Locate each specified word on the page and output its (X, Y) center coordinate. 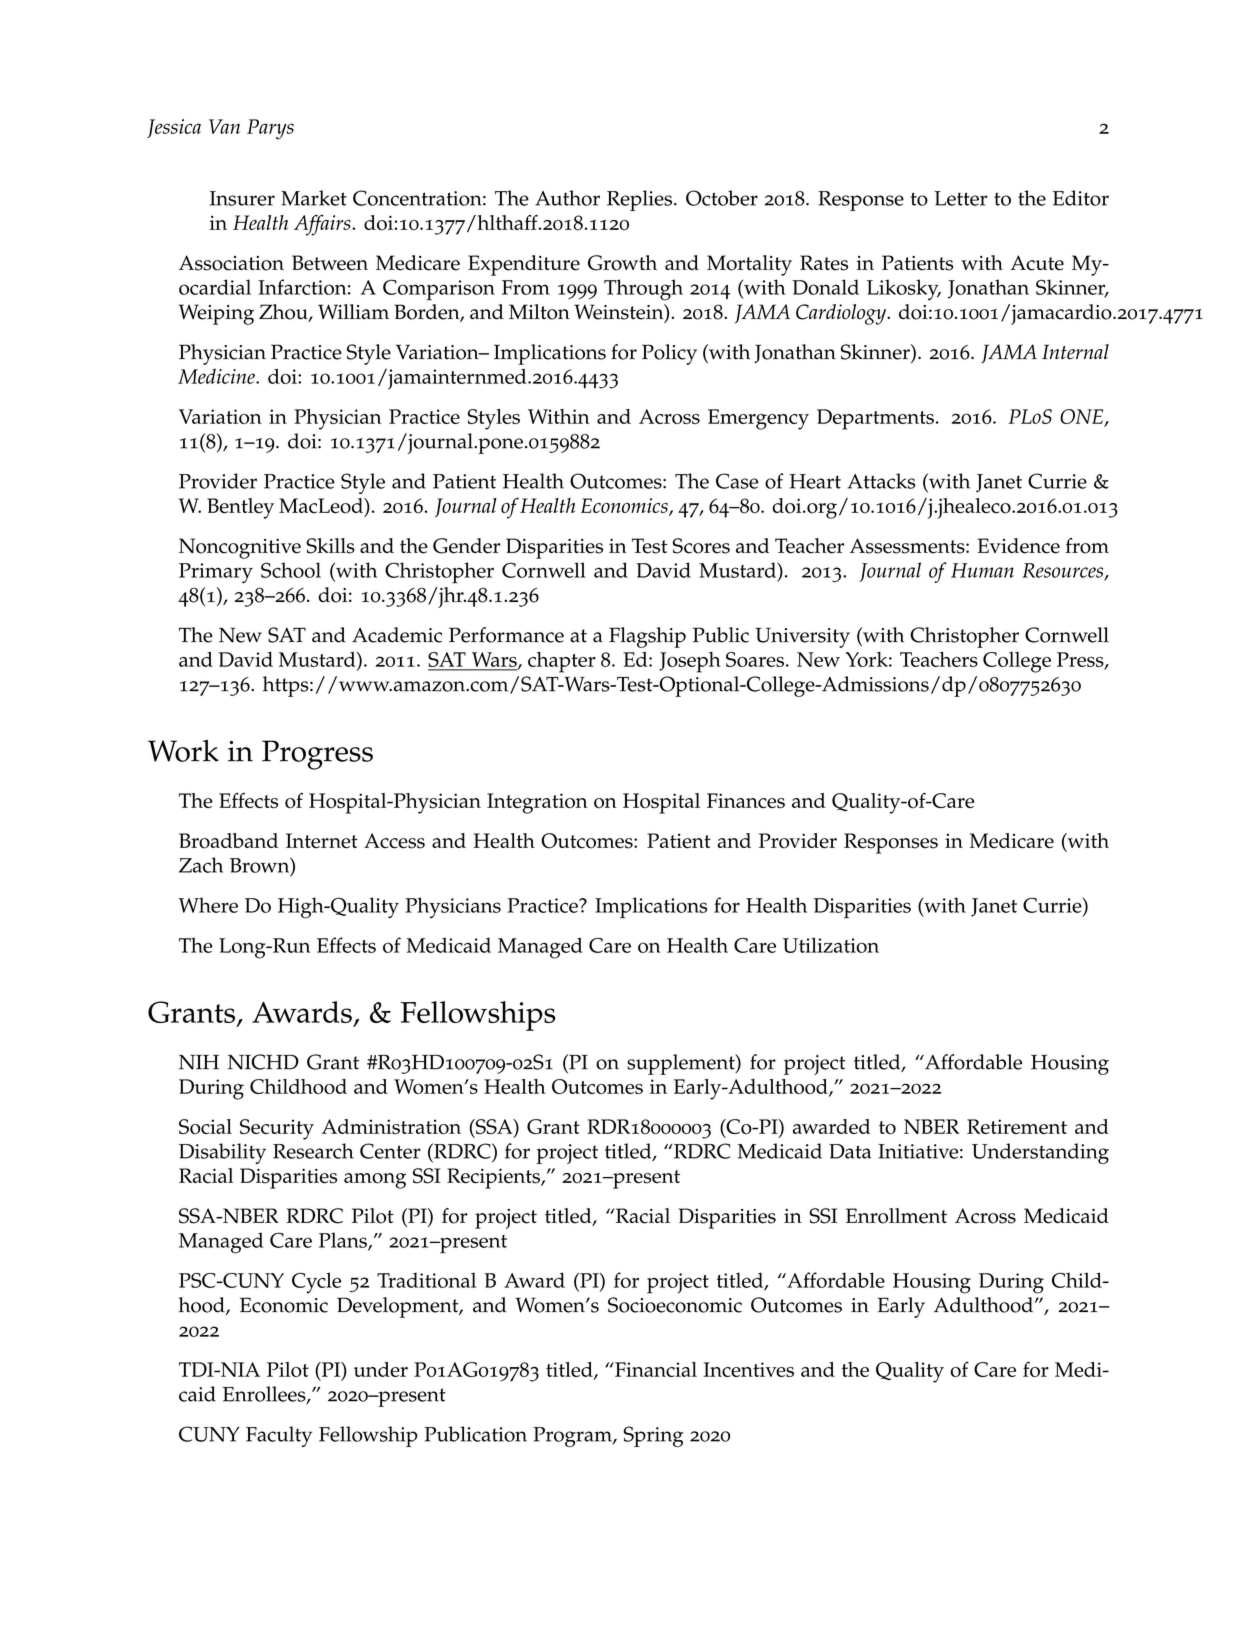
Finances (746, 801)
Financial (655, 1369)
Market (314, 198)
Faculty (279, 1436)
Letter (960, 198)
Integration (537, 803)
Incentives (749, 1369)
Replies (639, 200)
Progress (317, 755)
